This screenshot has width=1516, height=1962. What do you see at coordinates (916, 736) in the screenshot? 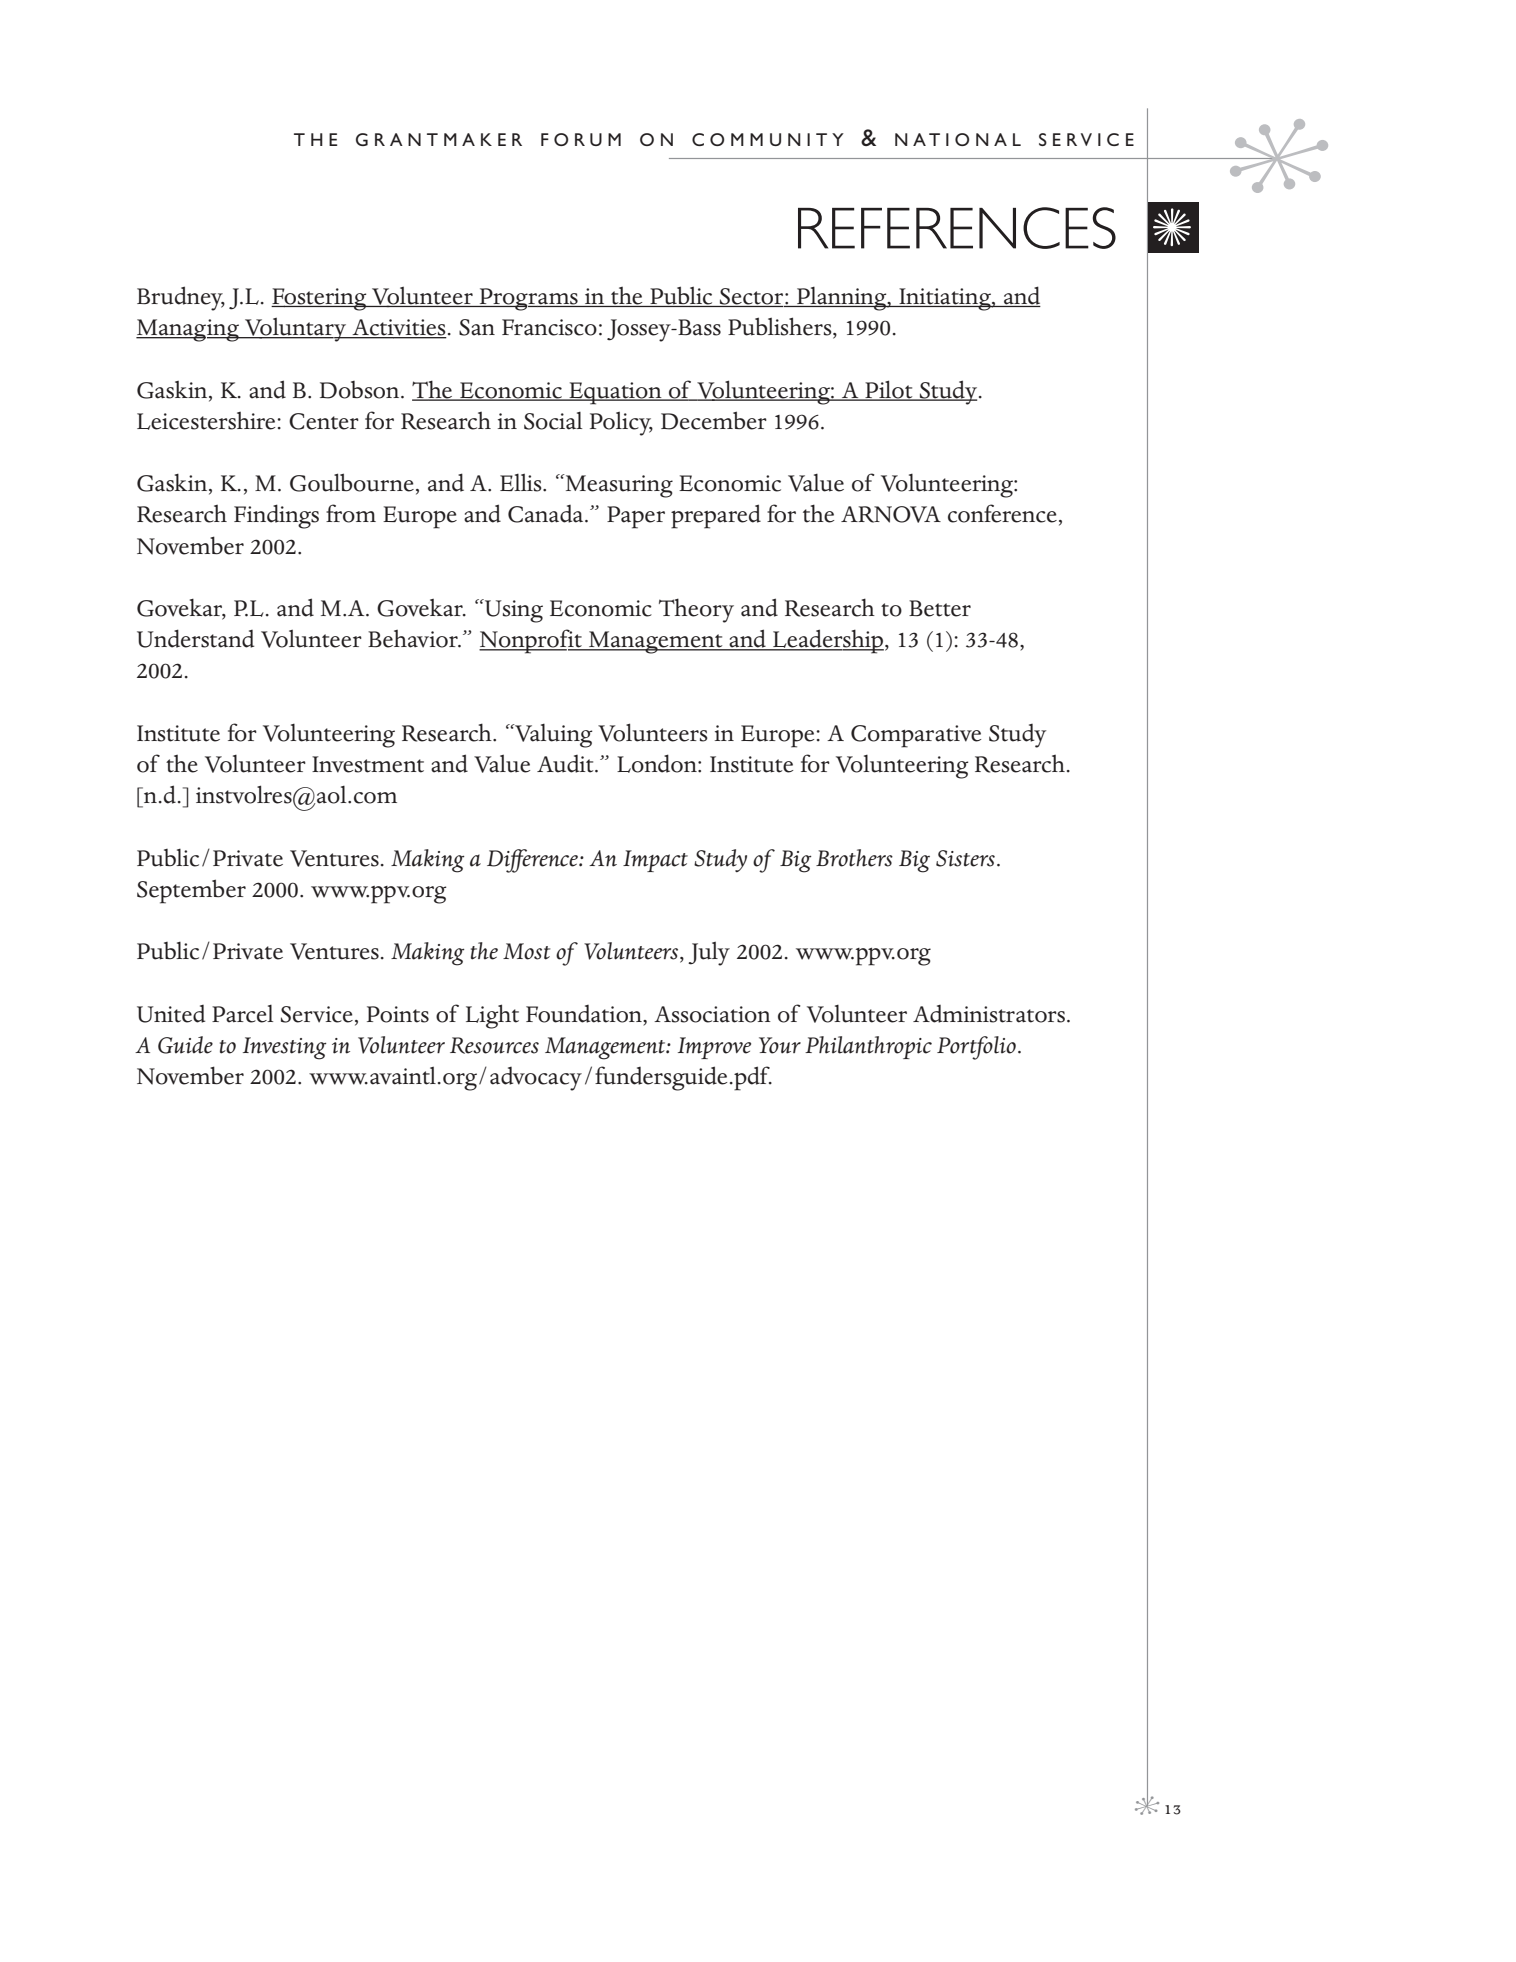
I see `Comparative` at bounding box center [916, 736].
